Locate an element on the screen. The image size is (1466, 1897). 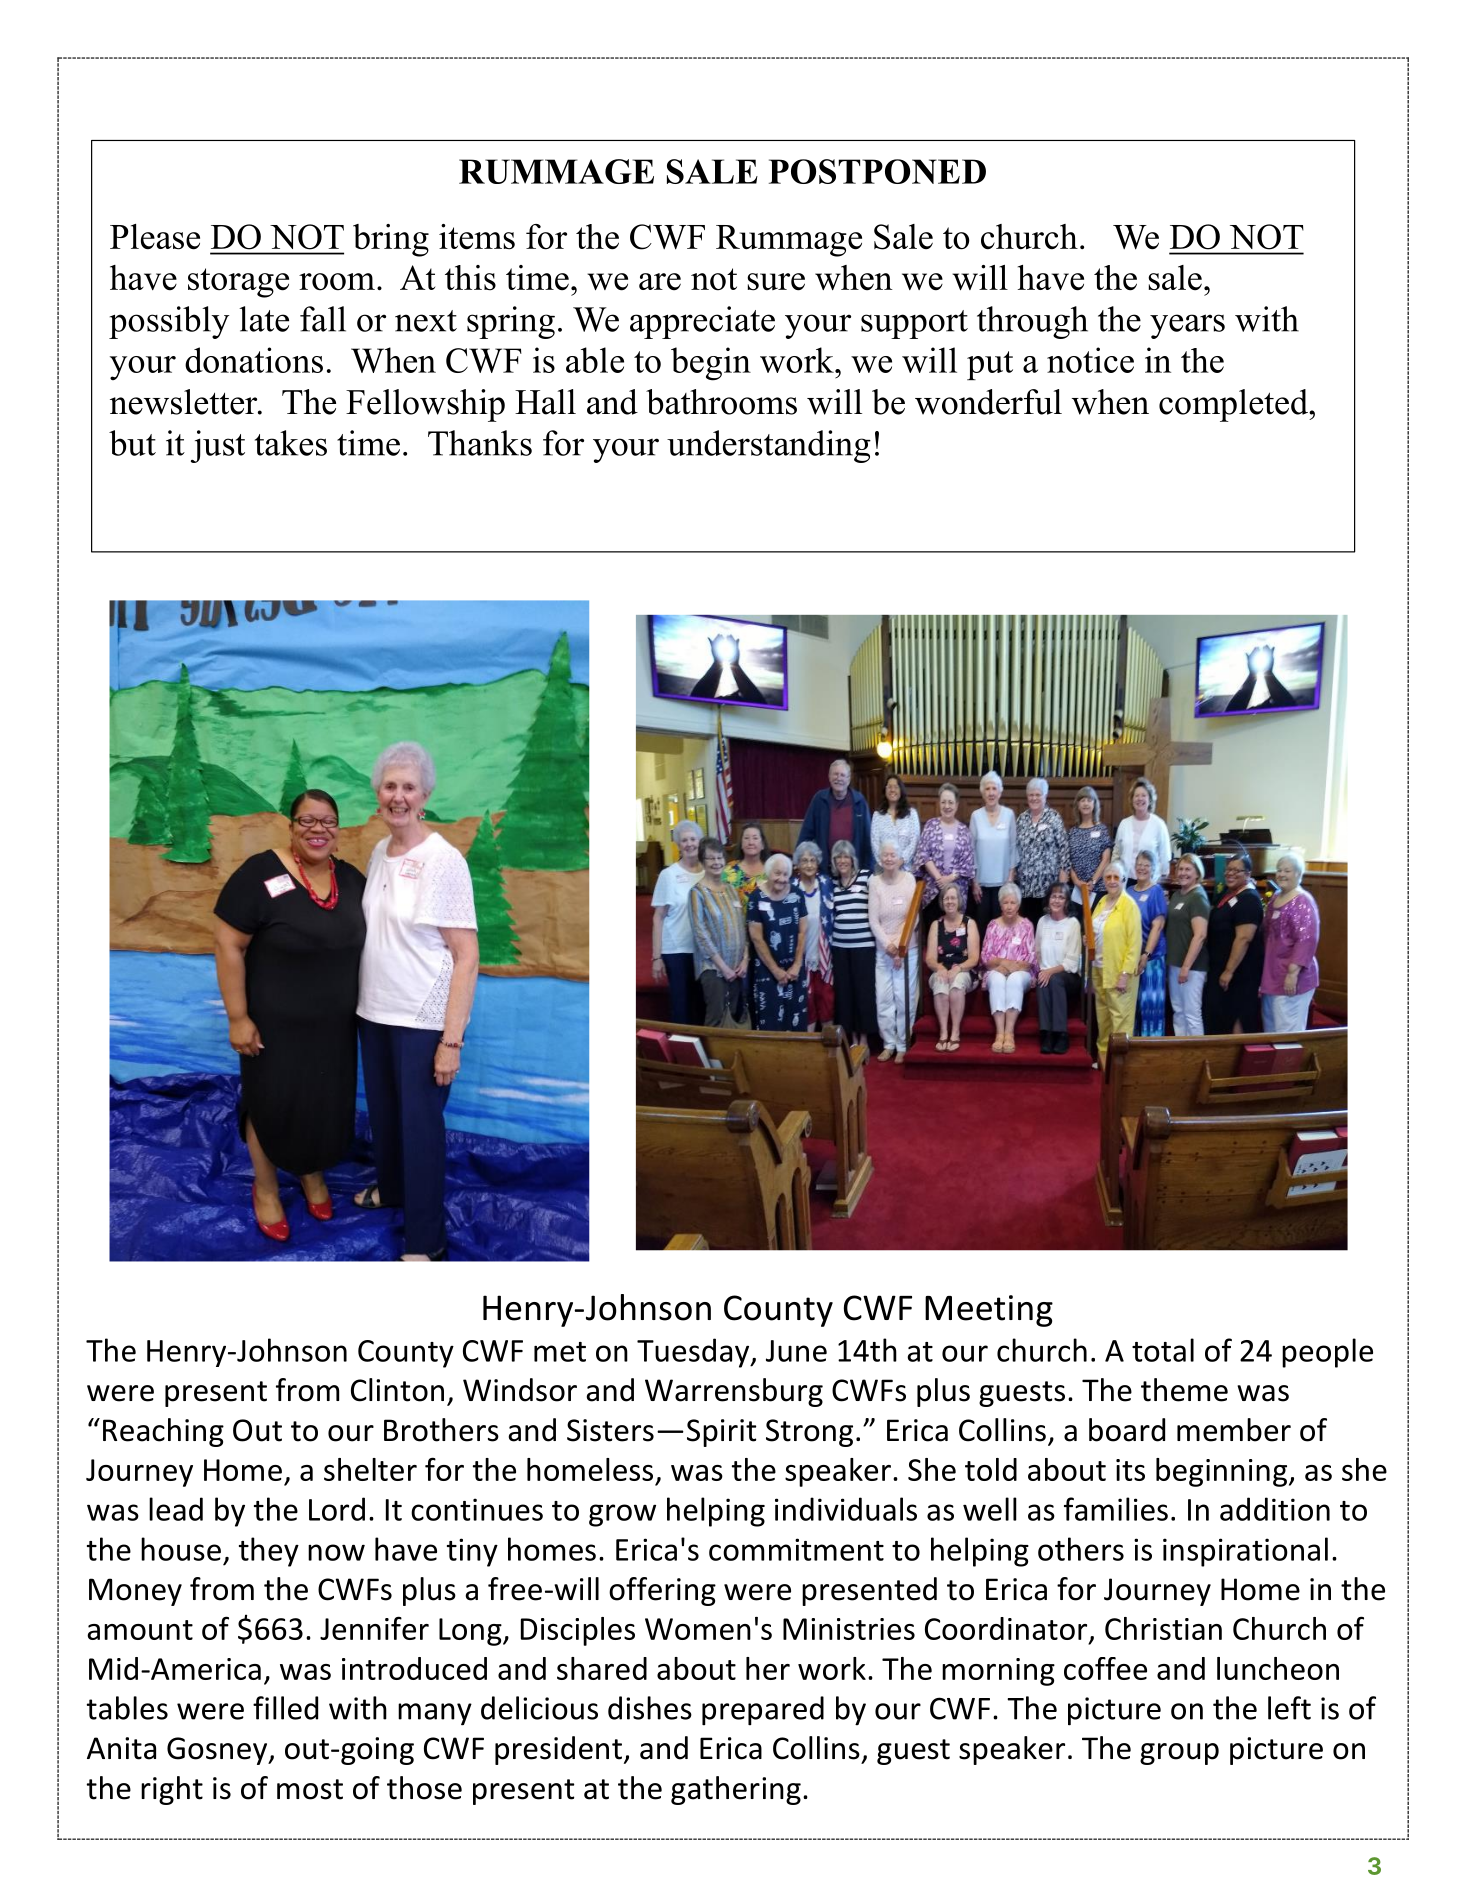
prepared is located at coordinates (763, 1711).
